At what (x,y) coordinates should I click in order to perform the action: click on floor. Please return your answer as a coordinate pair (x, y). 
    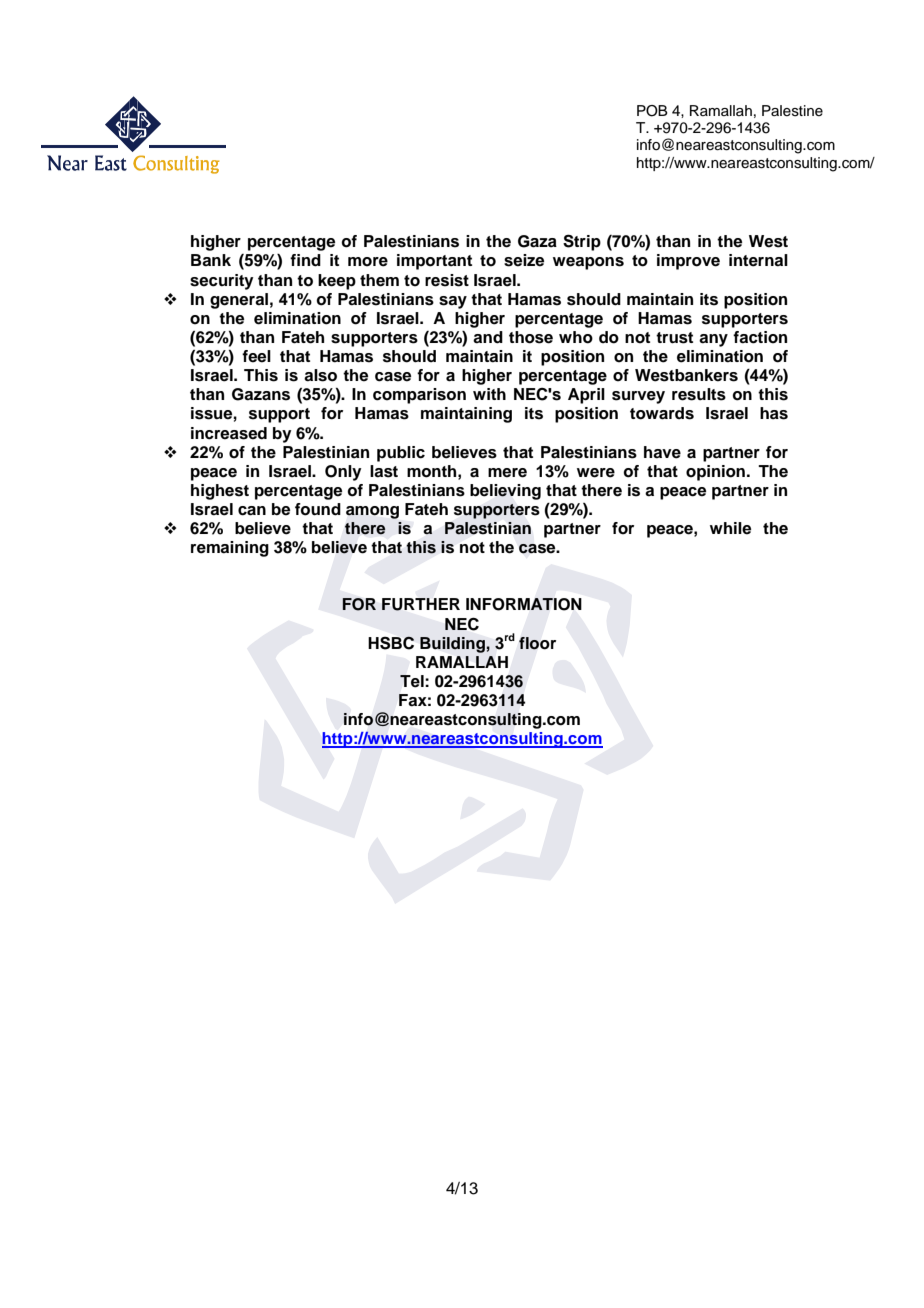
    Looking at the image, I should click on (537, 643).
